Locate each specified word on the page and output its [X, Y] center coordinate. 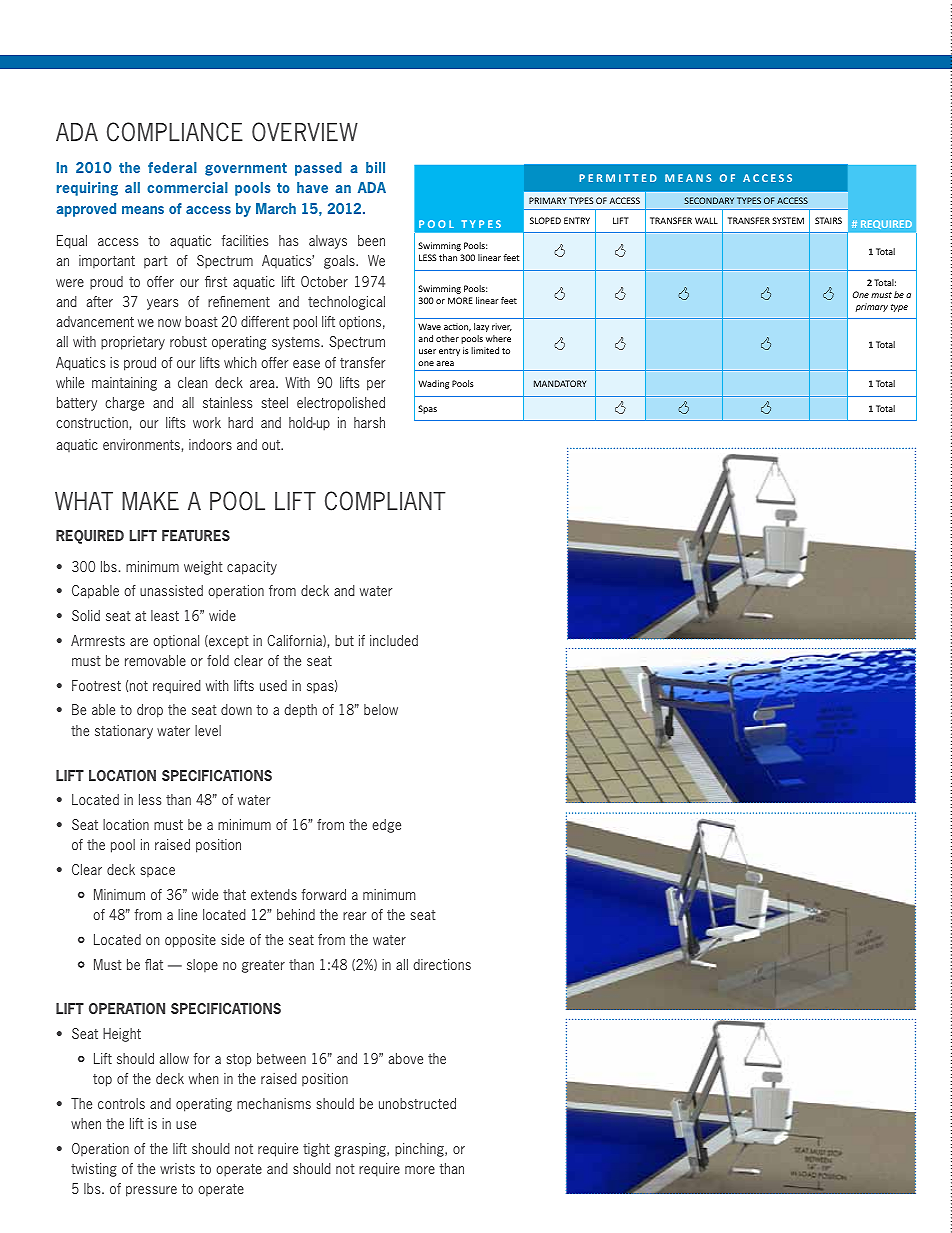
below [381, 709]
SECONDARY [709, 200]
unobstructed [417, 1103]
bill [375, 167]
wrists [177, 1168]
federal [172, 167]
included [394, 640]
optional [176, 642]
